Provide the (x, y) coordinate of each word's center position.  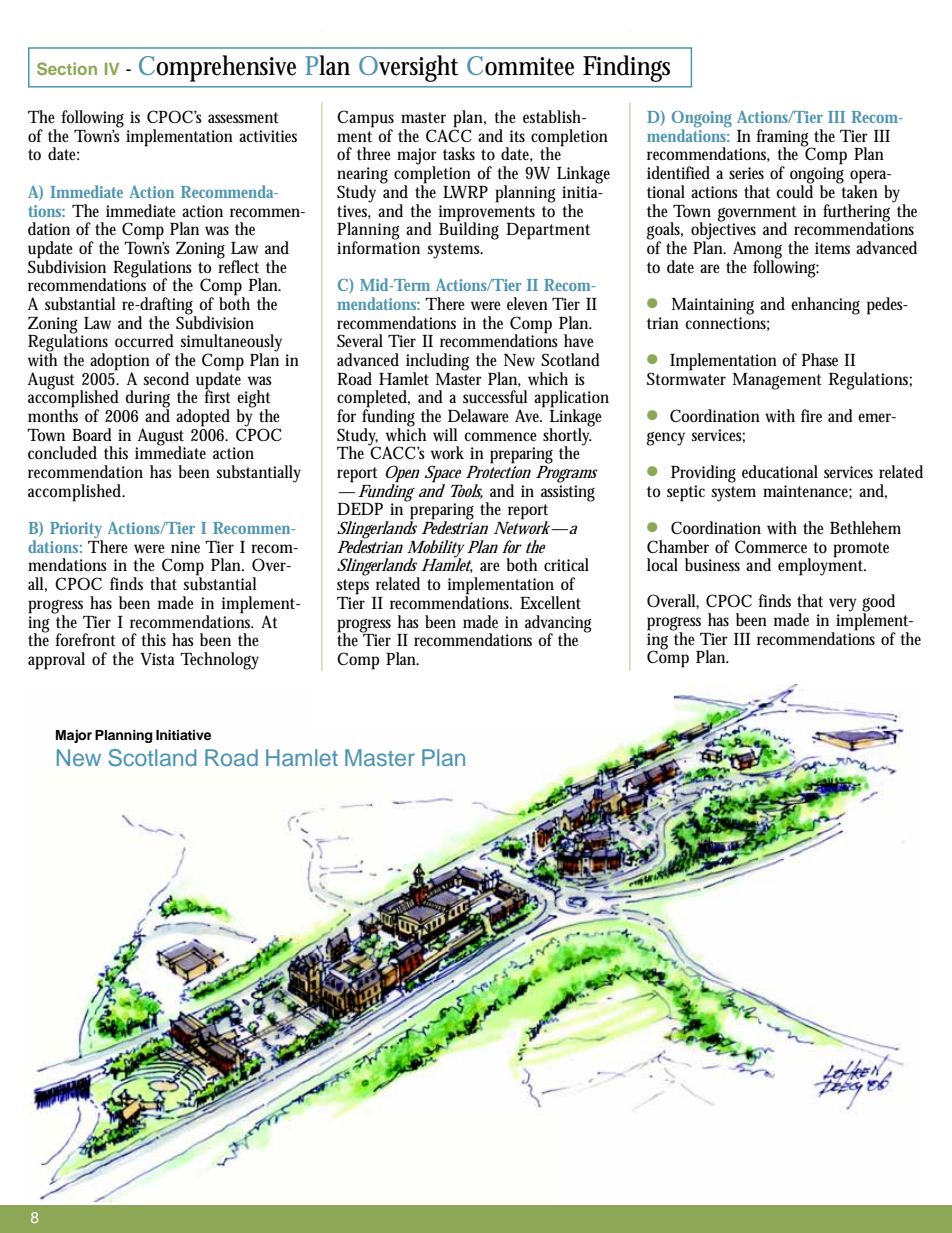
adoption (120, 363)
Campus (365, 120)
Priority (76, 531)
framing (784, 139)
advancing (558, 624)
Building (469, 230)
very (843, 605)
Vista (157, 659)
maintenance (807, 492)
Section (67, 68)
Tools (467, 491)
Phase (820, 359)
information (378, 247)
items (832, 248)
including (437, 363)
